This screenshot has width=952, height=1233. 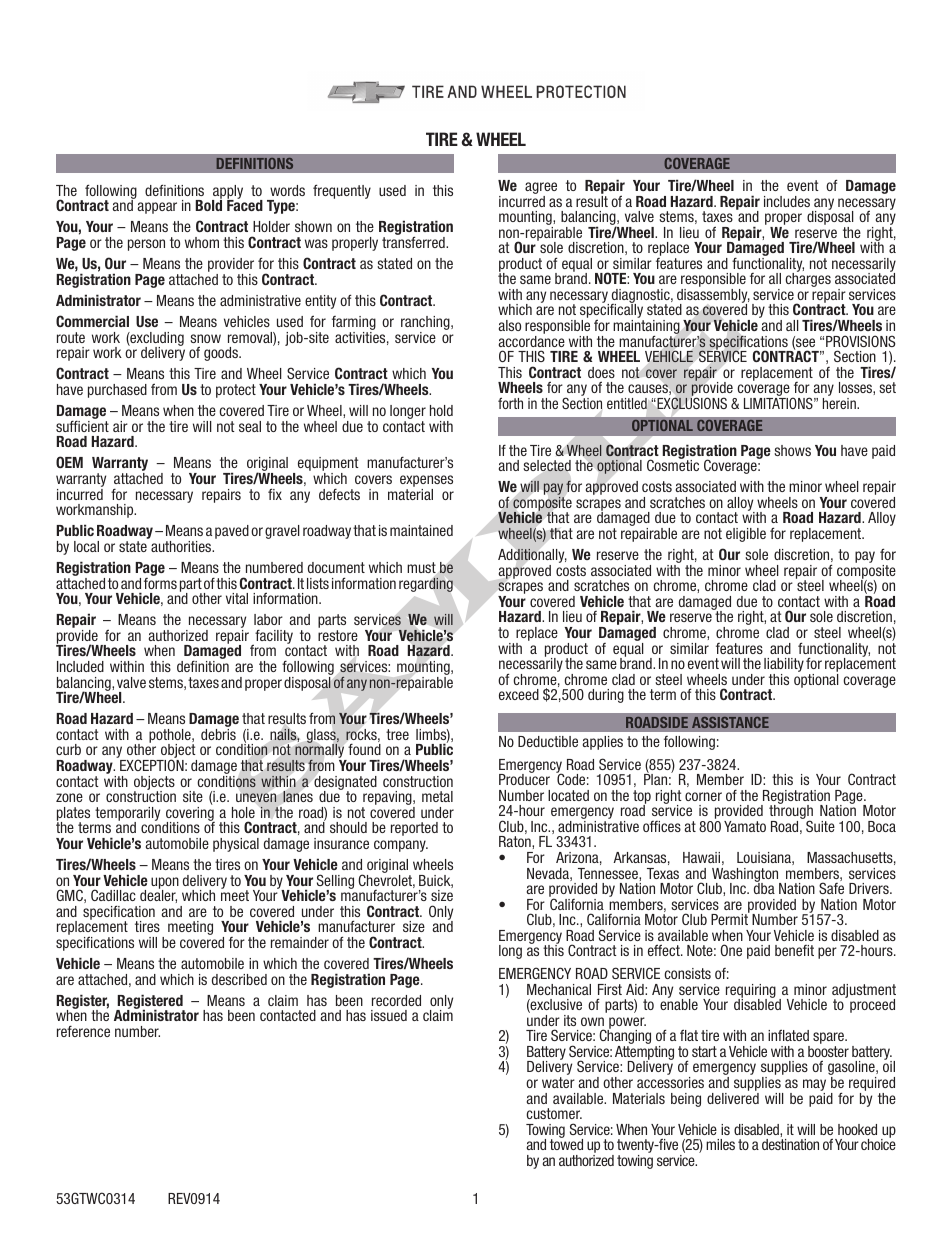 I want to click on may, so click(x=814, y=1086).
